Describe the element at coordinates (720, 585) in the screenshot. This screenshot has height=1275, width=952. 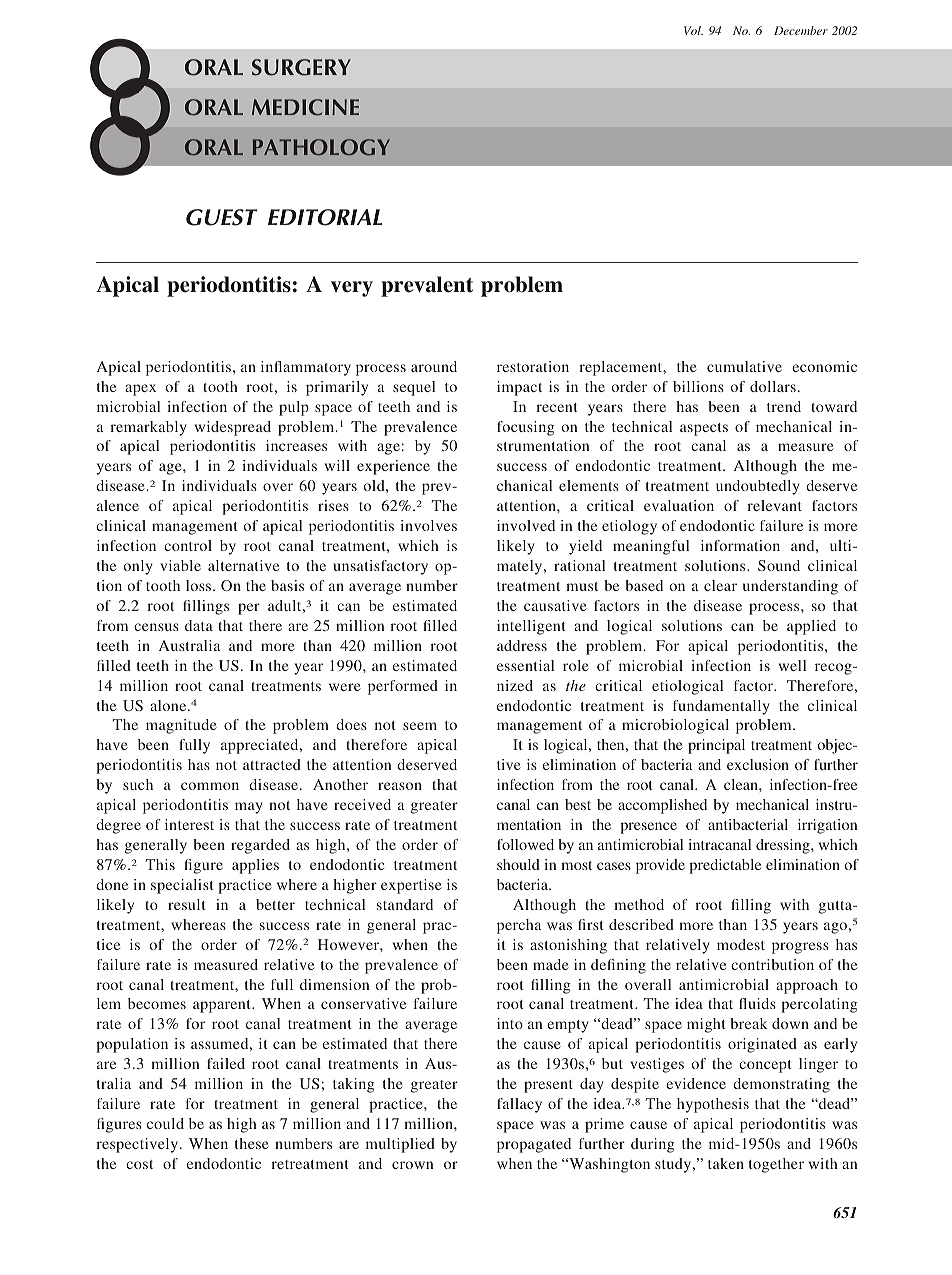
I see `clear` at that location.
